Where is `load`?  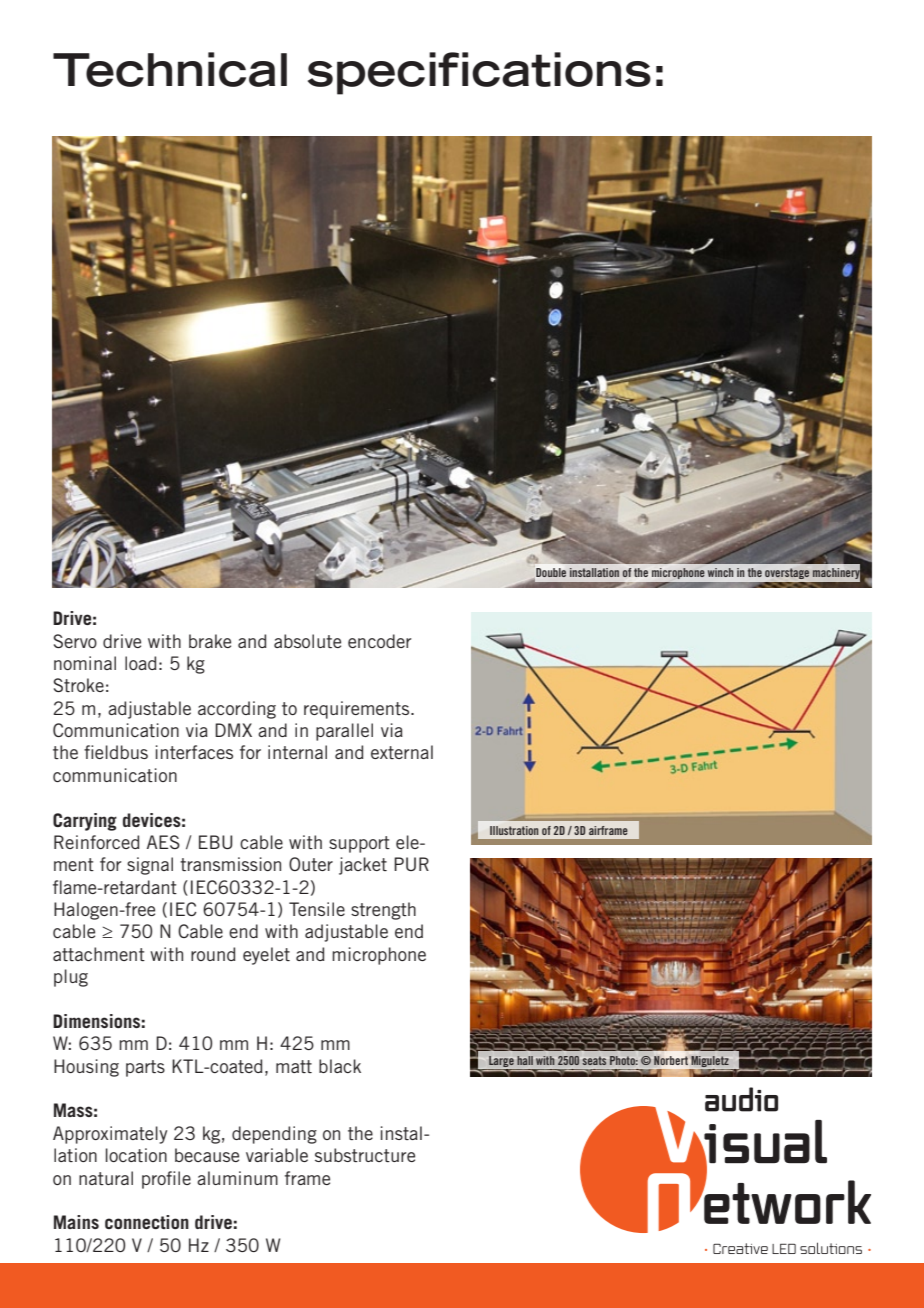 load is located at coordinates (140, 663).
